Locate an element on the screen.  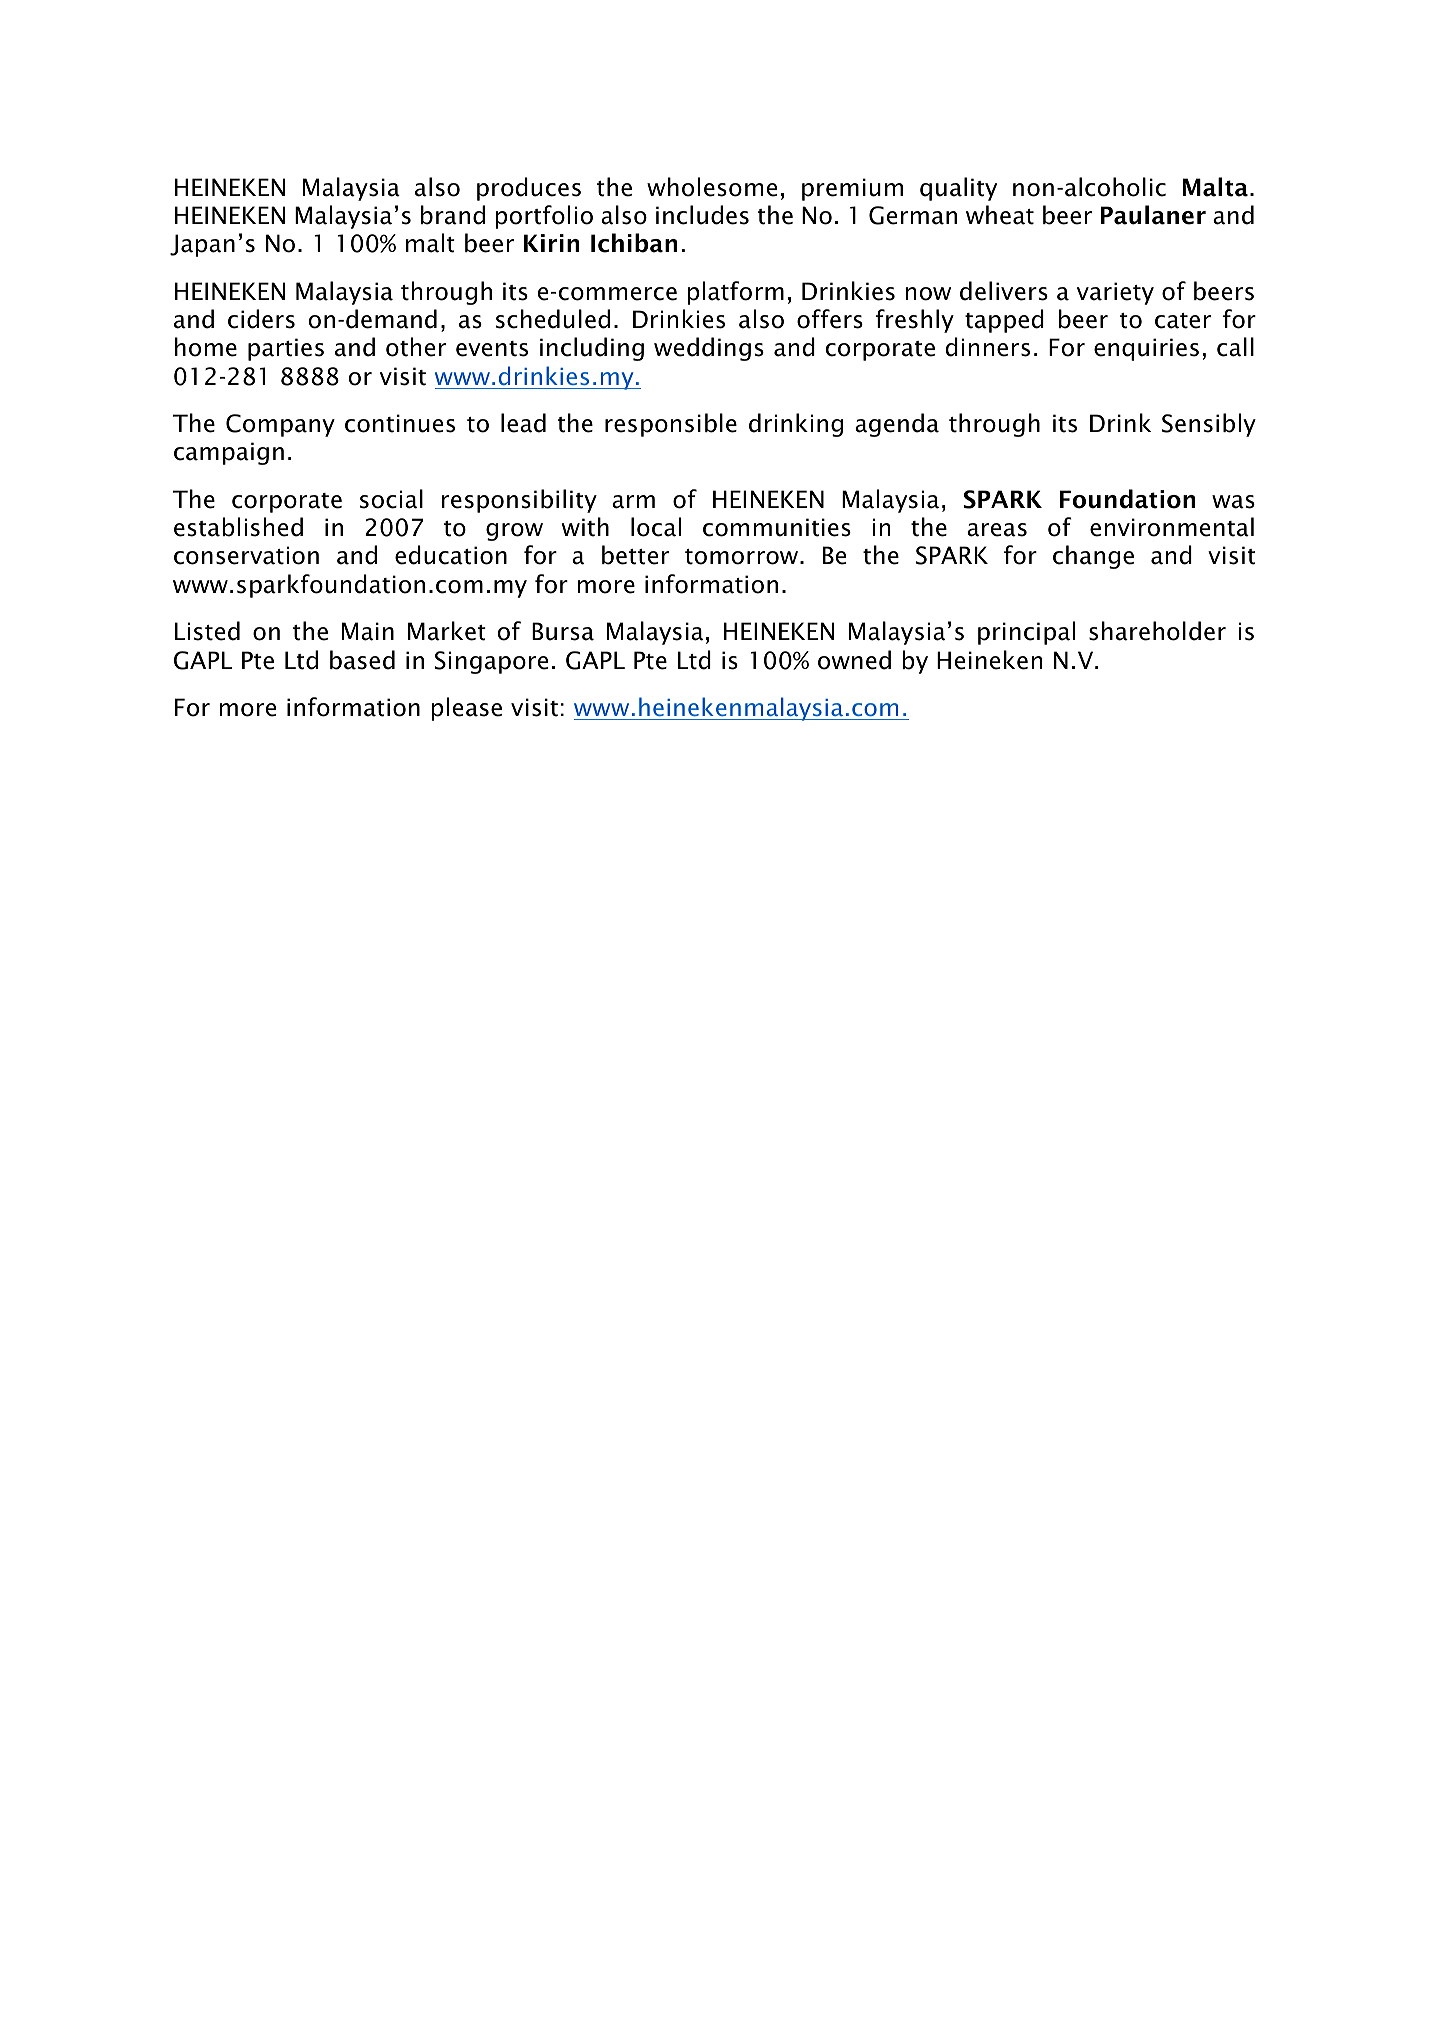
wheat is located at coordinates (1000, 215).
